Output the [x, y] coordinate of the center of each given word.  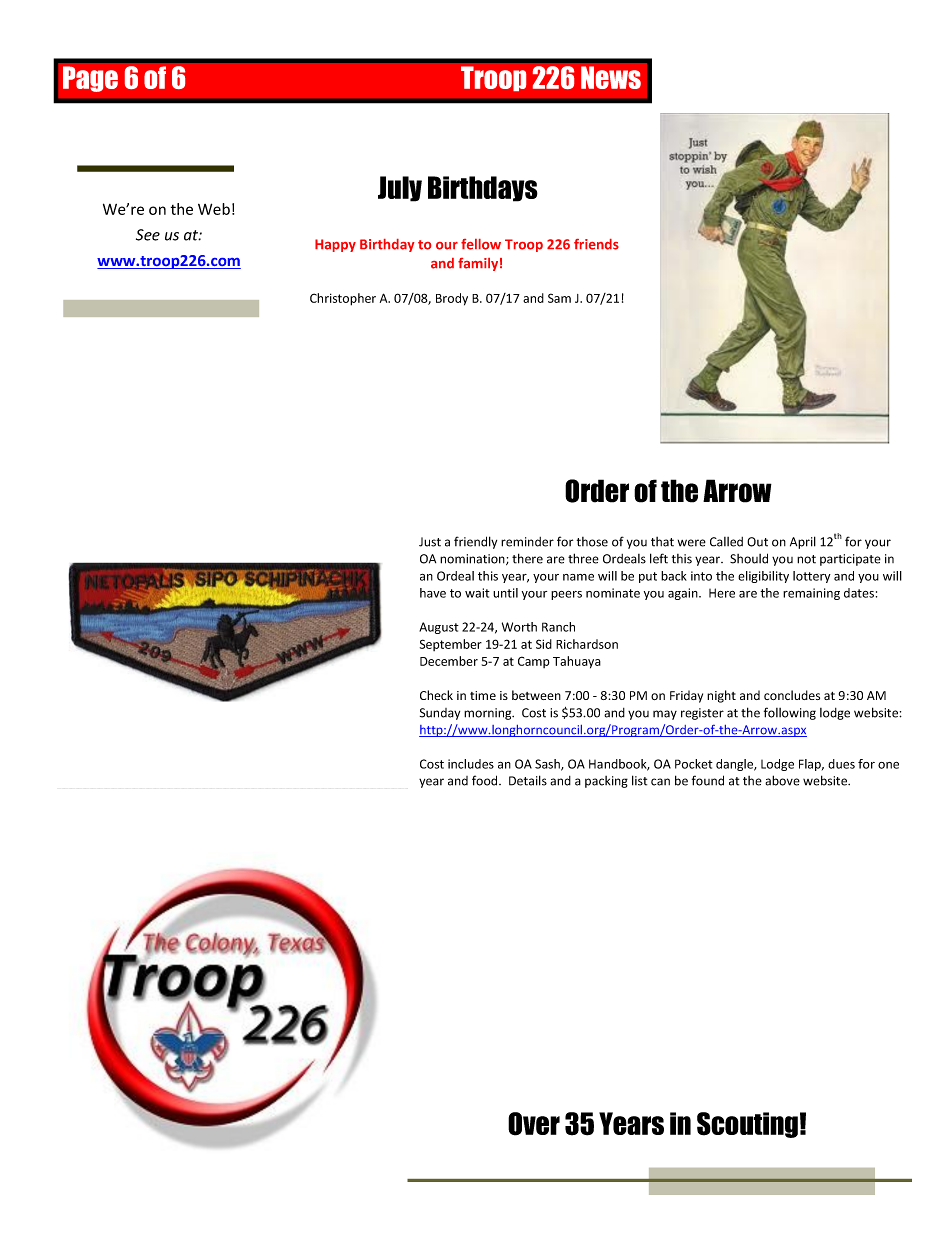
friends [596, 244]
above [782, 780]
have [433, 593]
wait [477, 593]
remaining [811, 594]
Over [534, 1124]
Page [90, 79]
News [611, 77]
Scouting [747, 1125]
